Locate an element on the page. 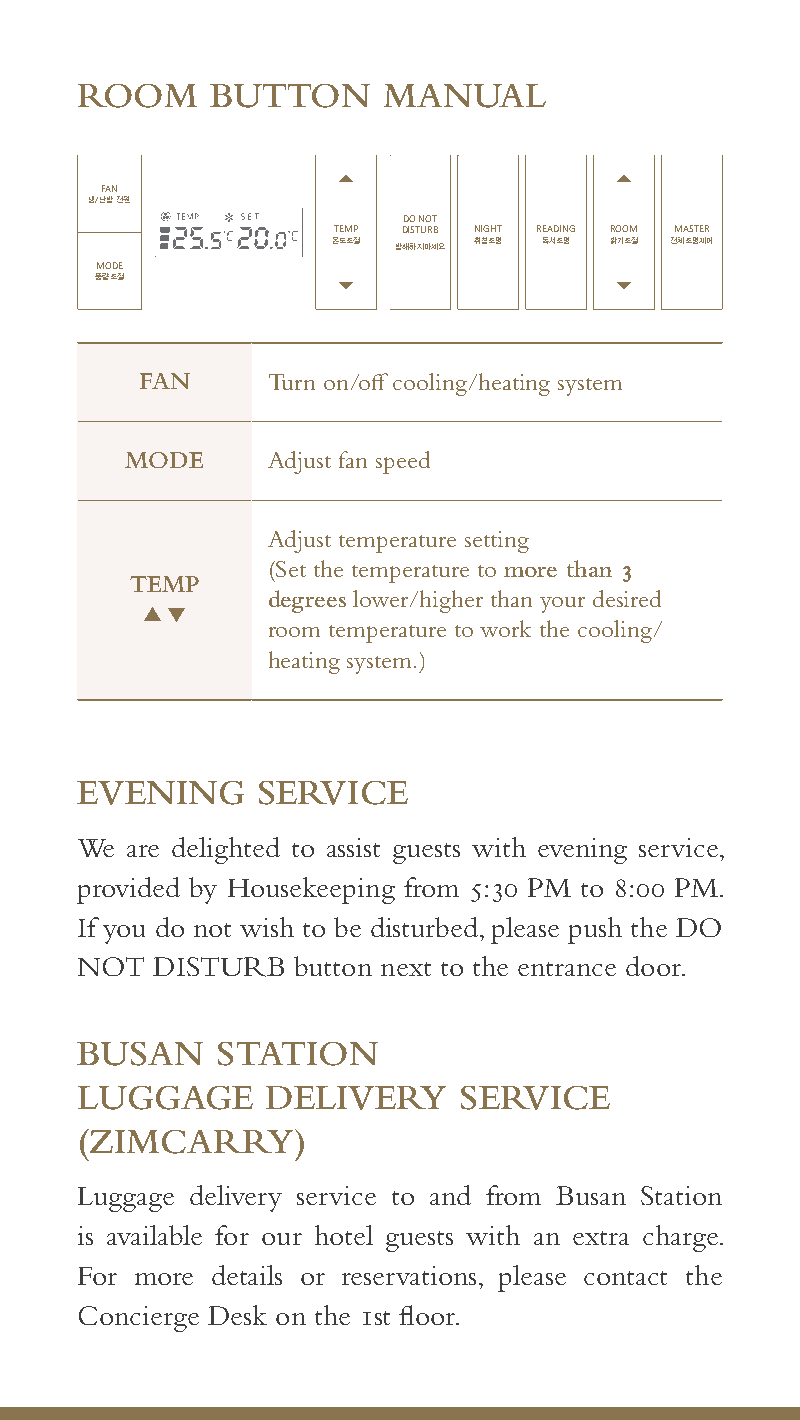  MANUAL is located at coordinates (465, 96).
